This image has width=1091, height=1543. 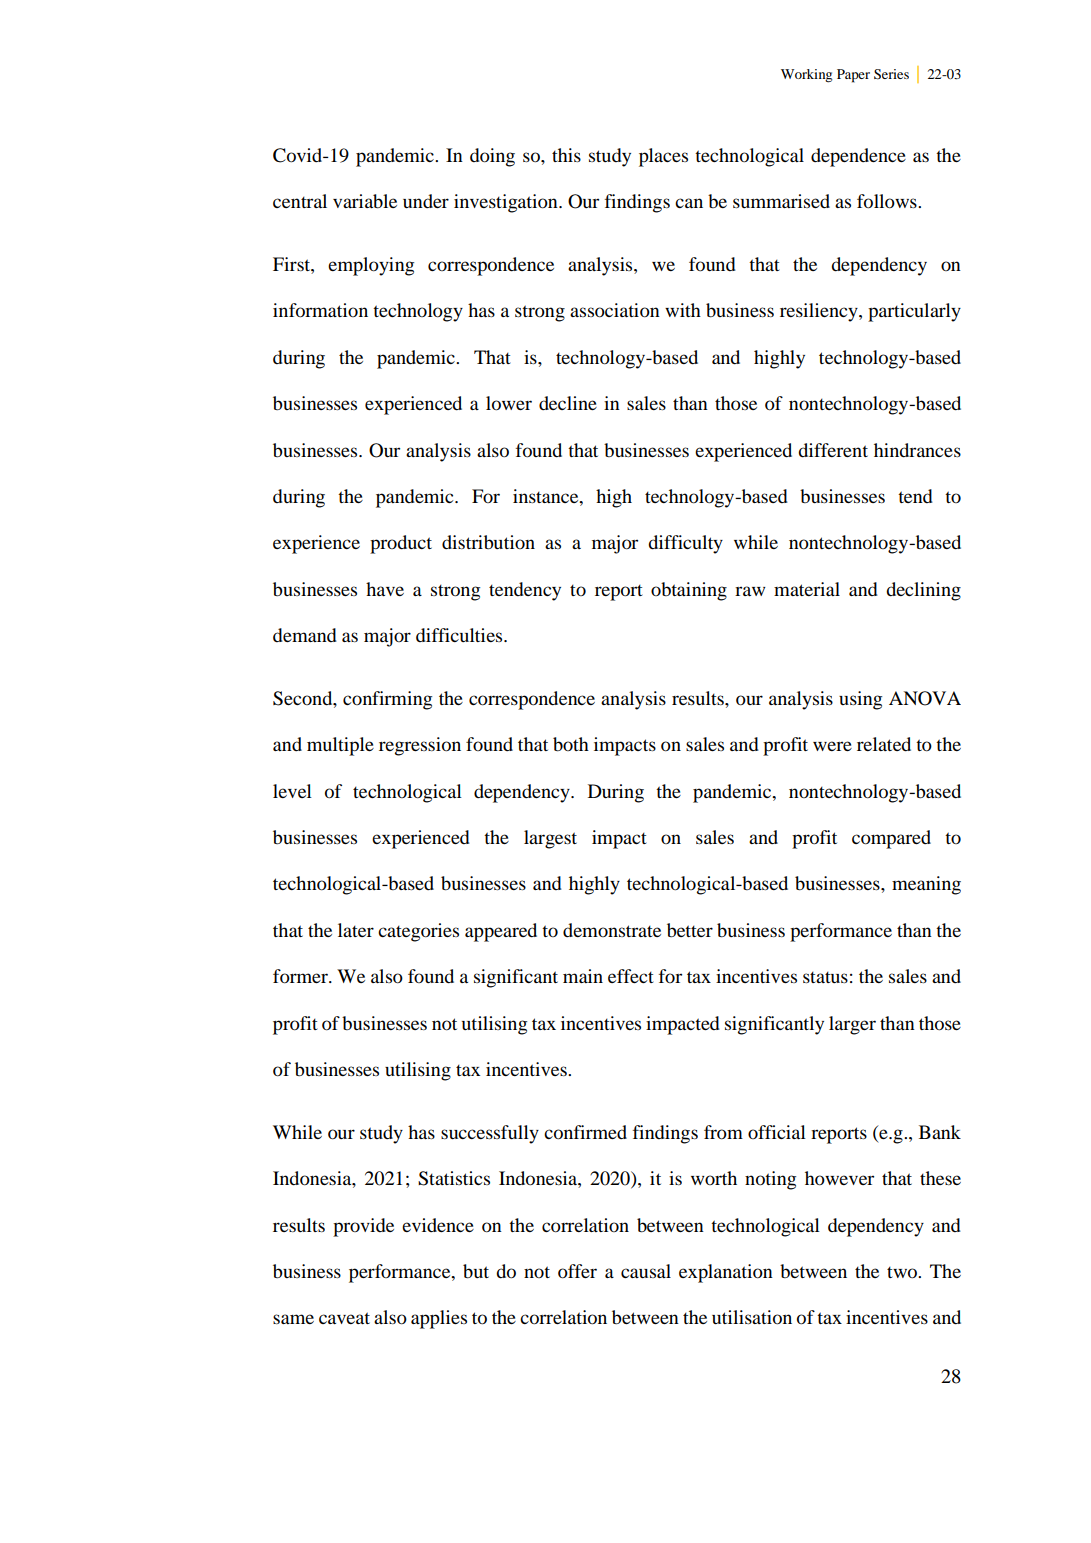 I want to click on product, so click(x=401, y=544).
